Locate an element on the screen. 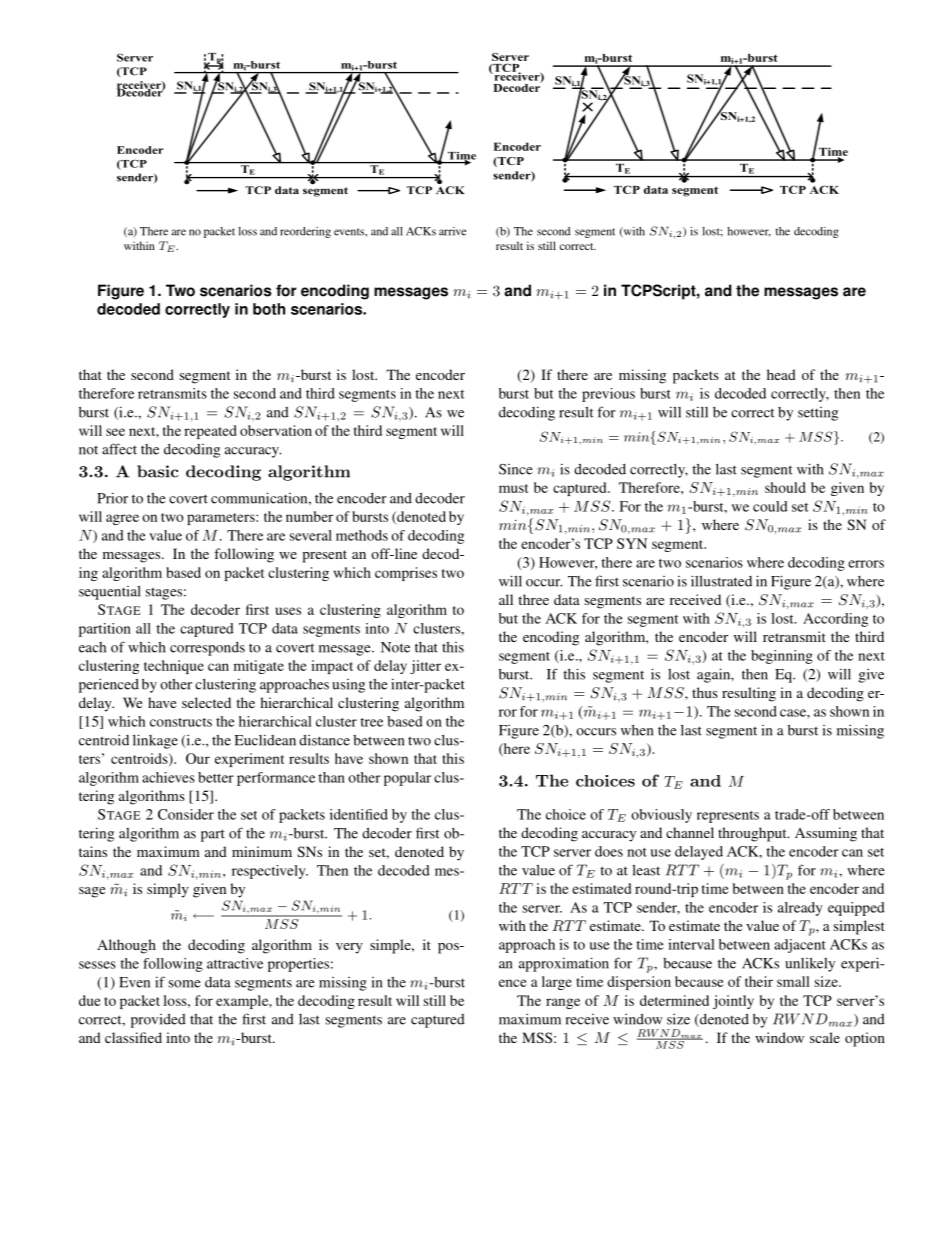 The height and width of the screenshot is (1233, 952). comprises is located at coordinates (406, 574).
